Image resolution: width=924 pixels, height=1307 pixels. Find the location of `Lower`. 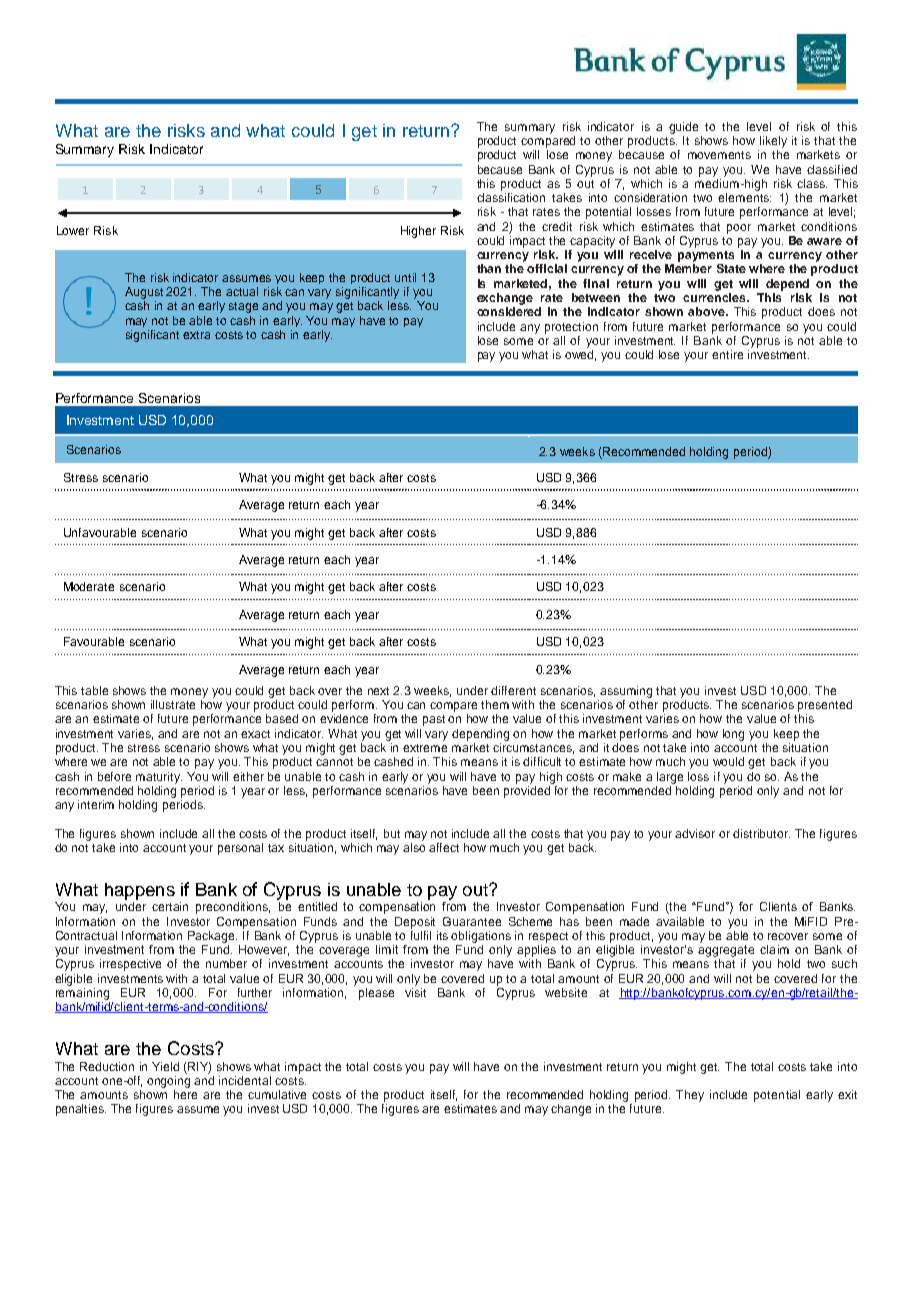

Lower is located at coordinates (73, 230).
